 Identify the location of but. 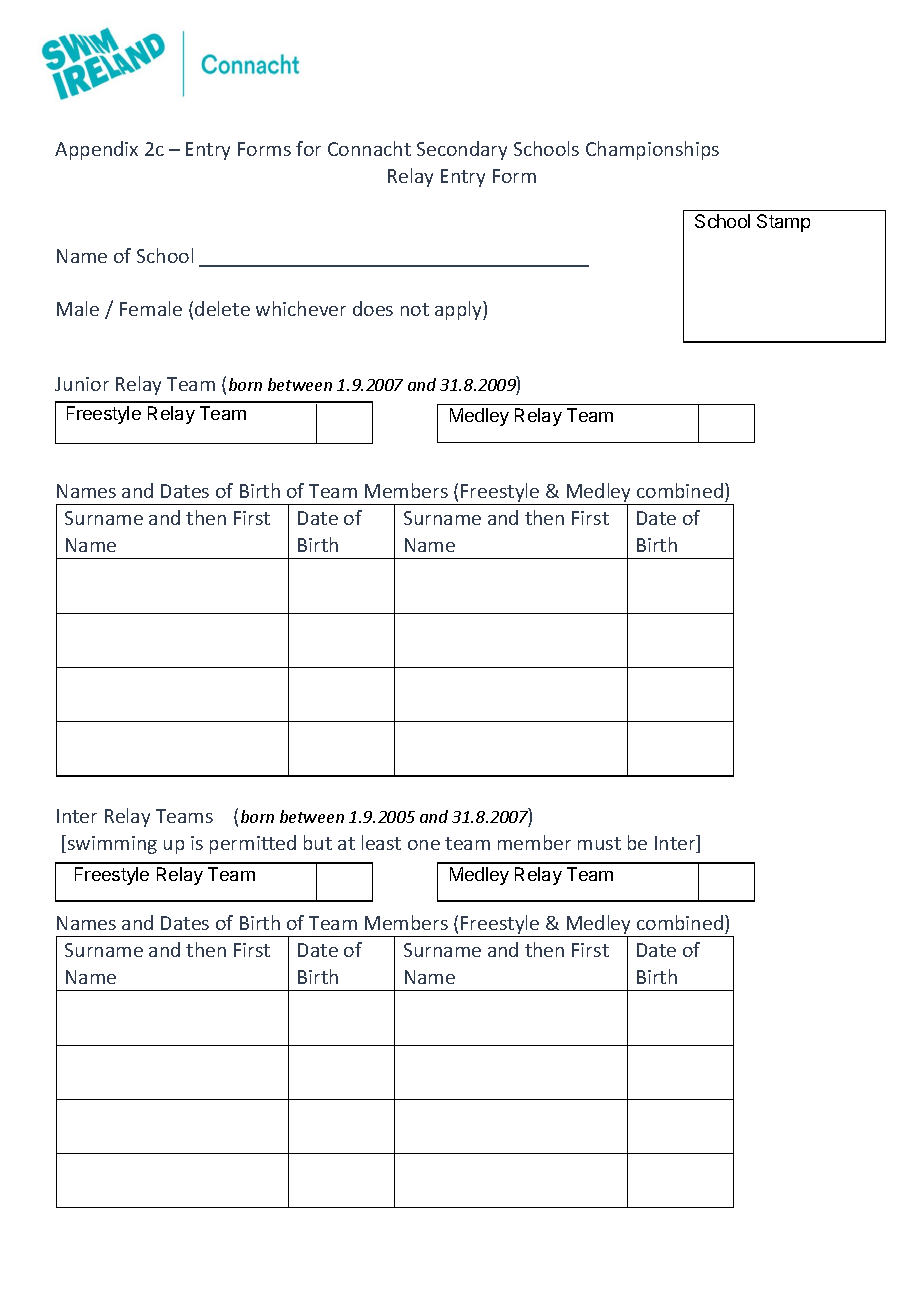
(318, 842).
